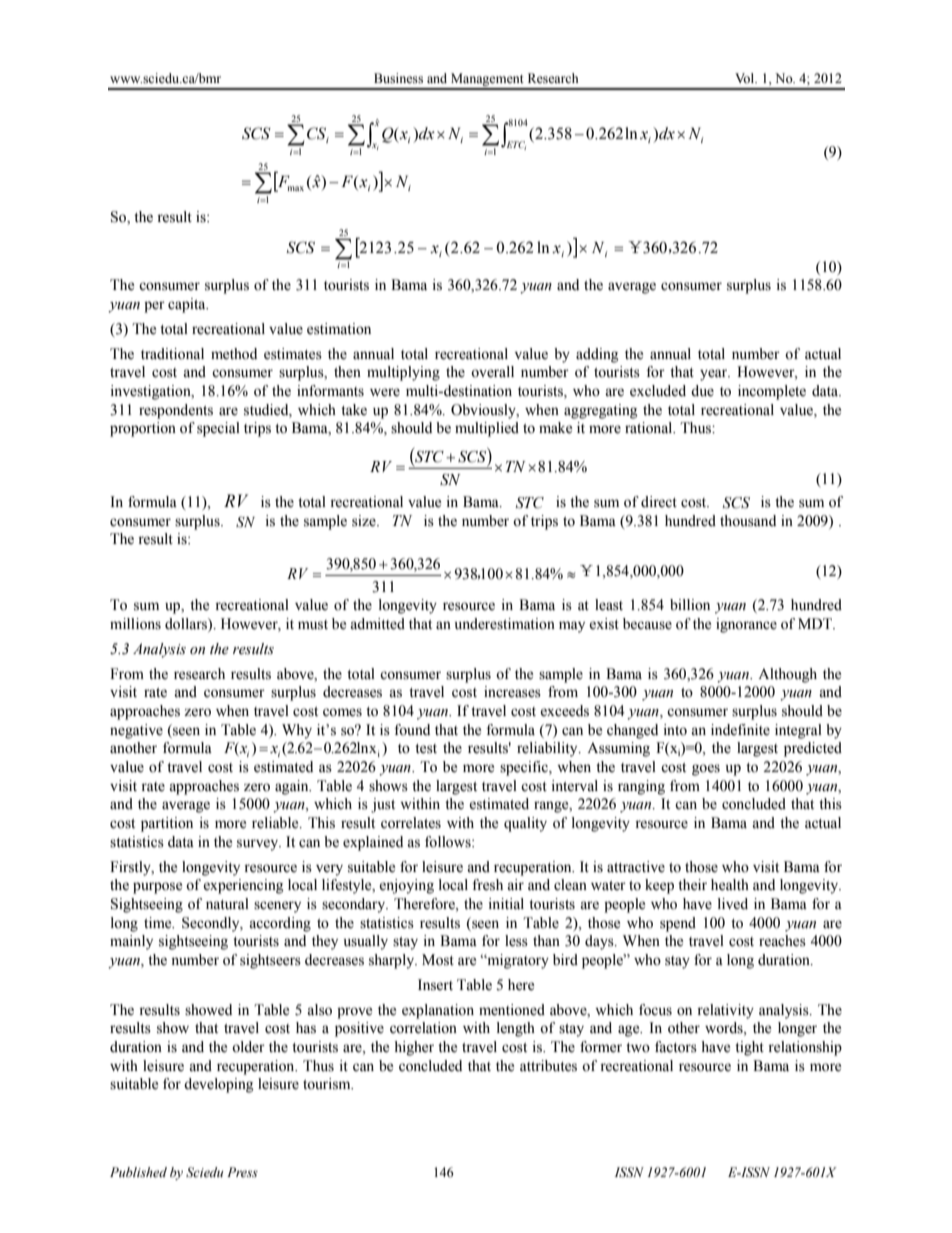  I want to click on max, so click(296, 188).
